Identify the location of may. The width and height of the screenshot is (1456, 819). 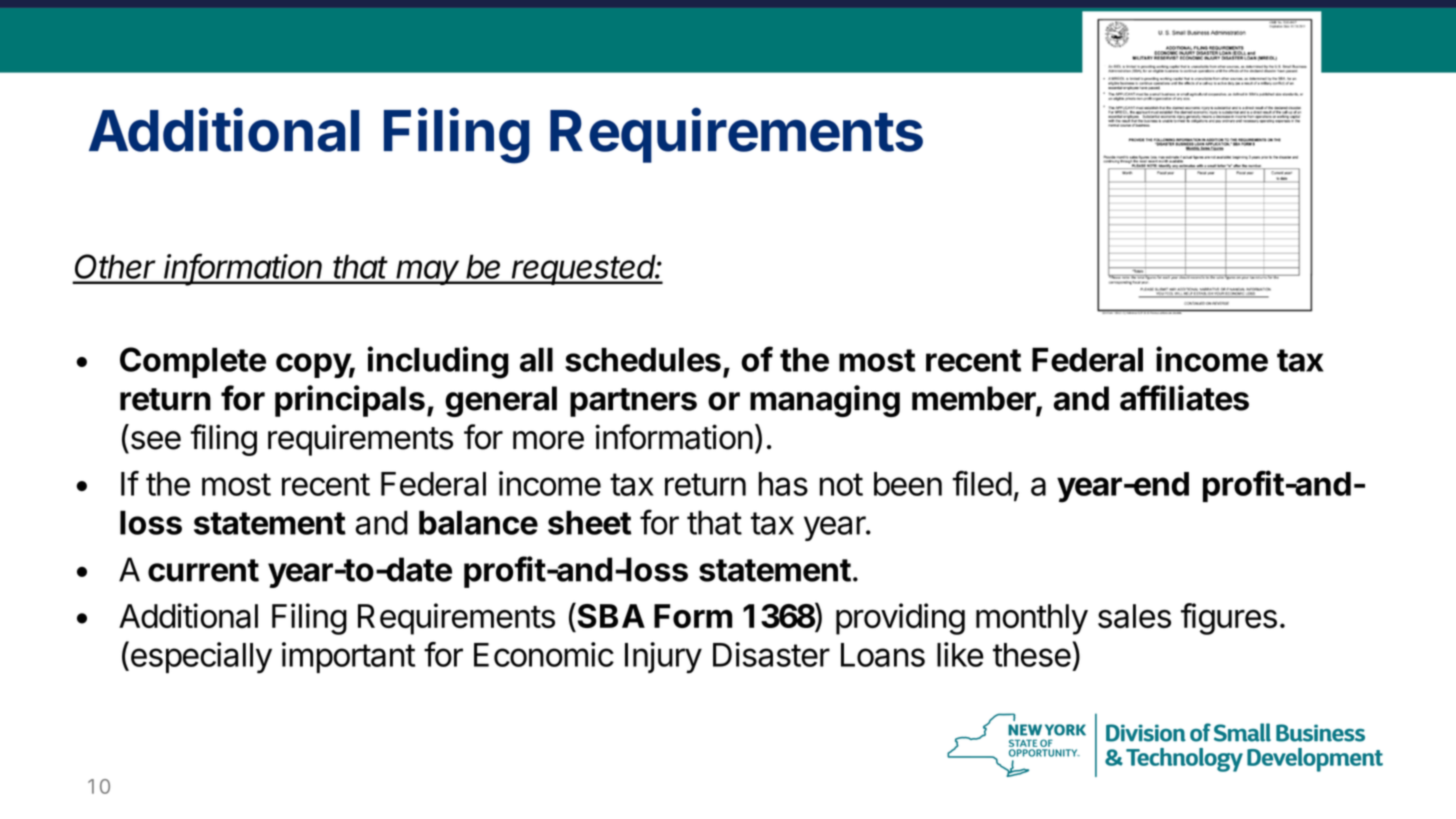
(428, 272).
